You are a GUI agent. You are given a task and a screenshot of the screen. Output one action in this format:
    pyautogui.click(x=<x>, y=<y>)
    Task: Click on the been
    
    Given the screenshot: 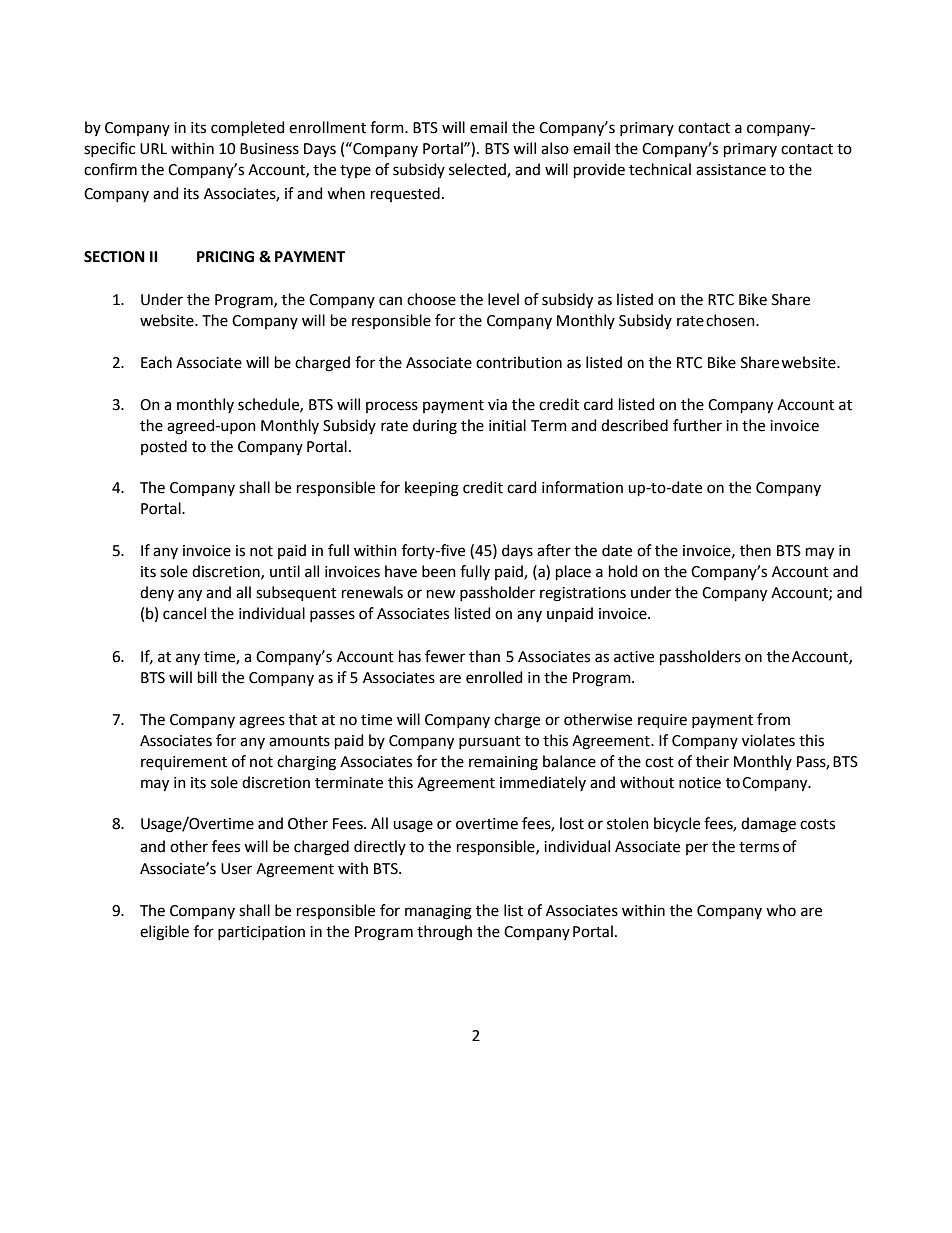 What is the action you would take?
    pyautogui.click(x=439, y=571)
